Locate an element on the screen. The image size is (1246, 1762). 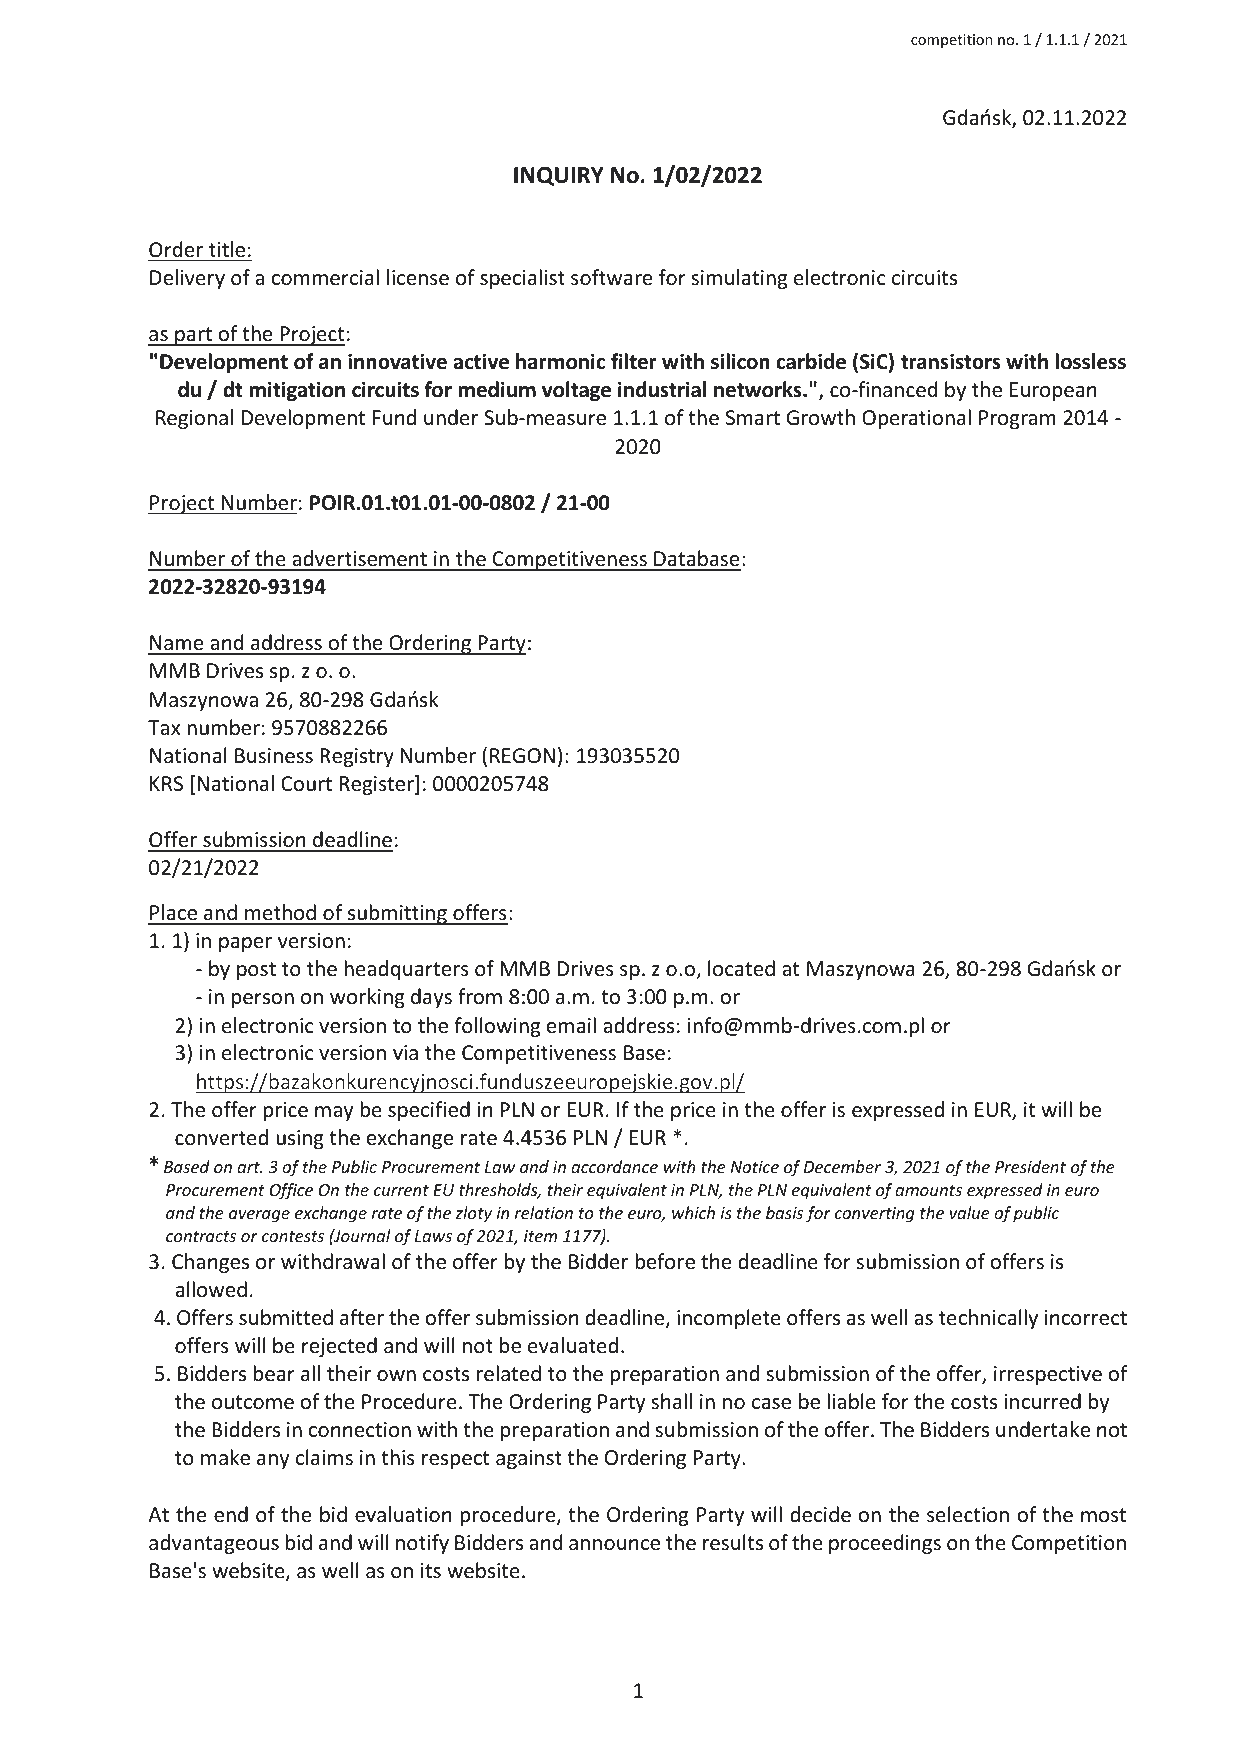
selection is located at coordinates (968, 1514).
